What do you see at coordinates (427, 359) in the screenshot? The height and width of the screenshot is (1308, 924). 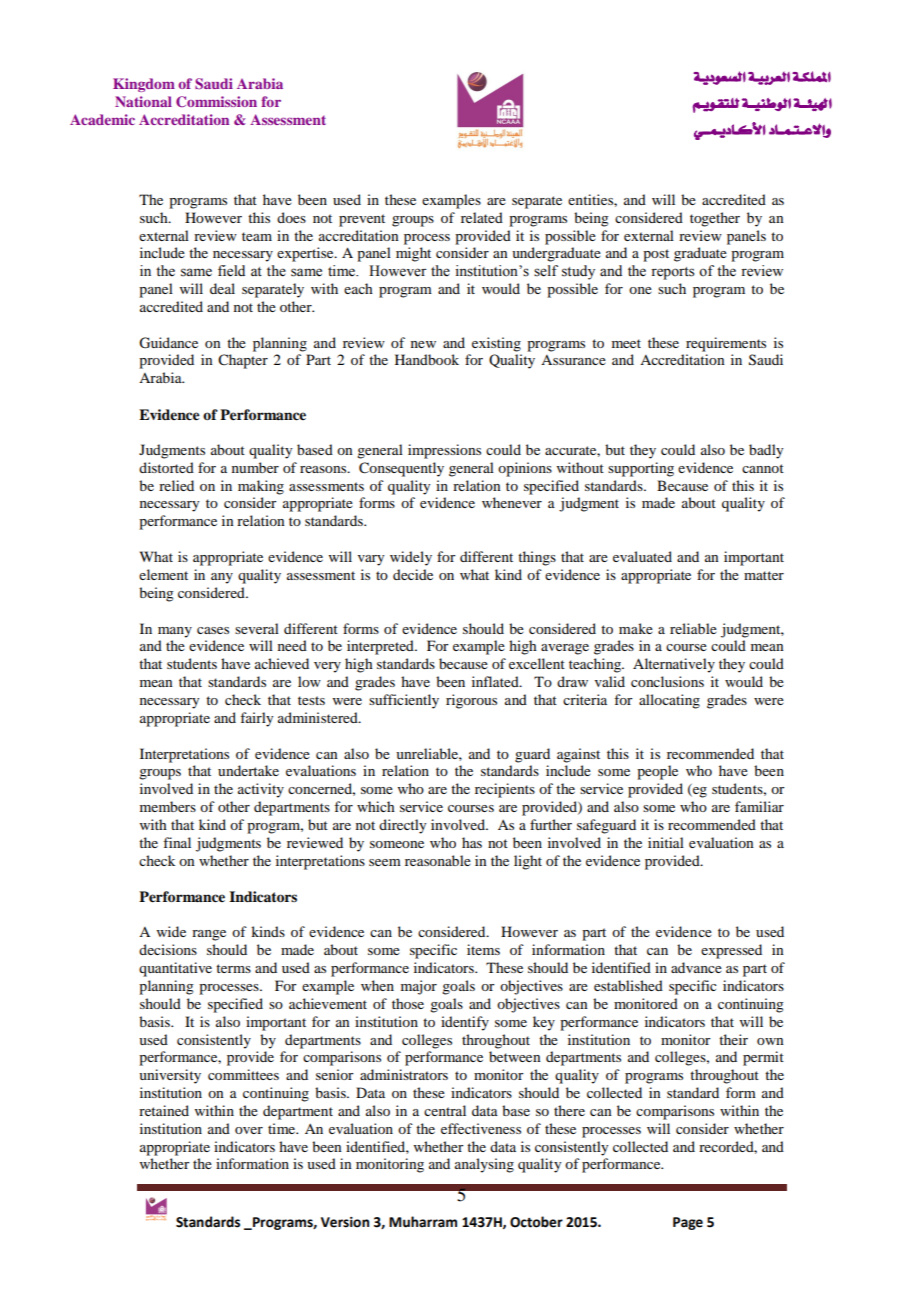 I see `Handbook` at bounding box center [427, 359].
